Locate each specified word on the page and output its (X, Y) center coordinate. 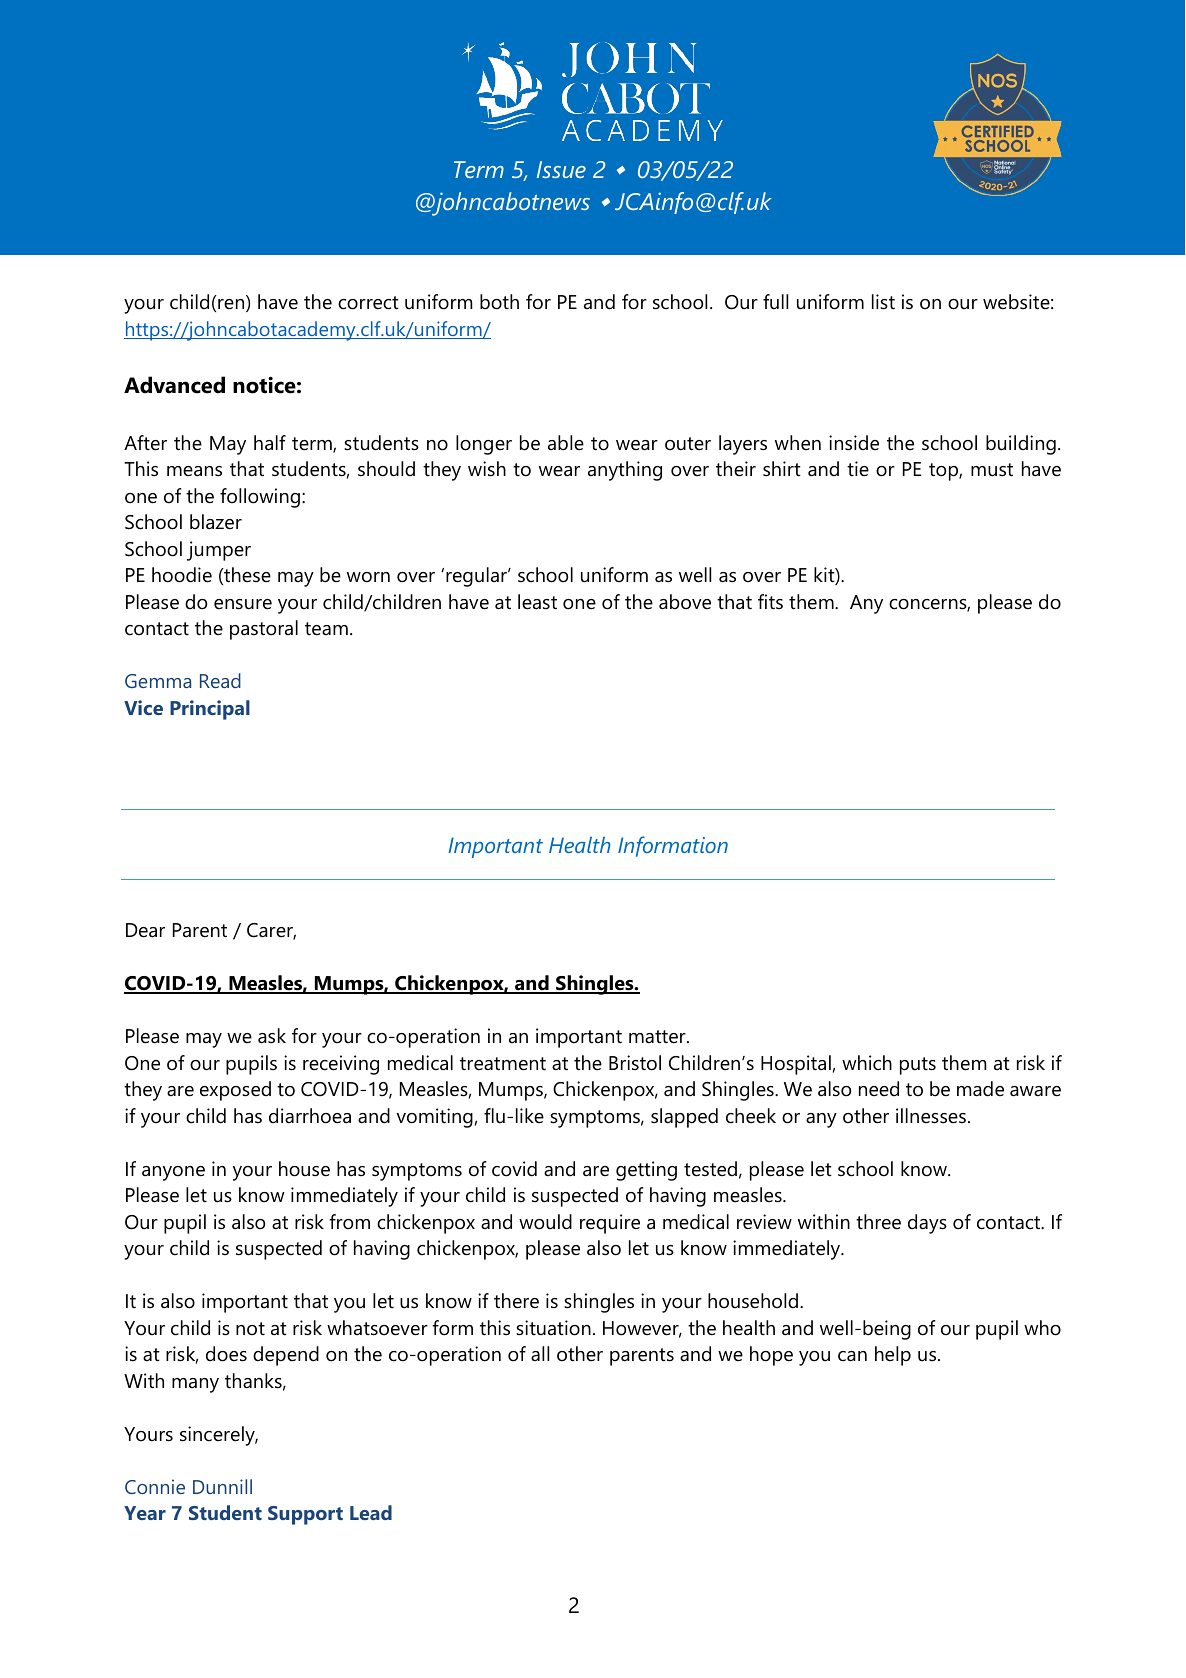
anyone (173, 1173)
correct (368, 303)
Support (305, 1515)
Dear (145, 930)
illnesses (931, 1116)
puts (918, 1066)
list (883, 302)
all (540, 1353)
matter (658, 1037)
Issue (561, 169)
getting (646, 1171)
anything (625, 471)
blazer (216, 522)
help (893, 1356)
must (992, 470)
